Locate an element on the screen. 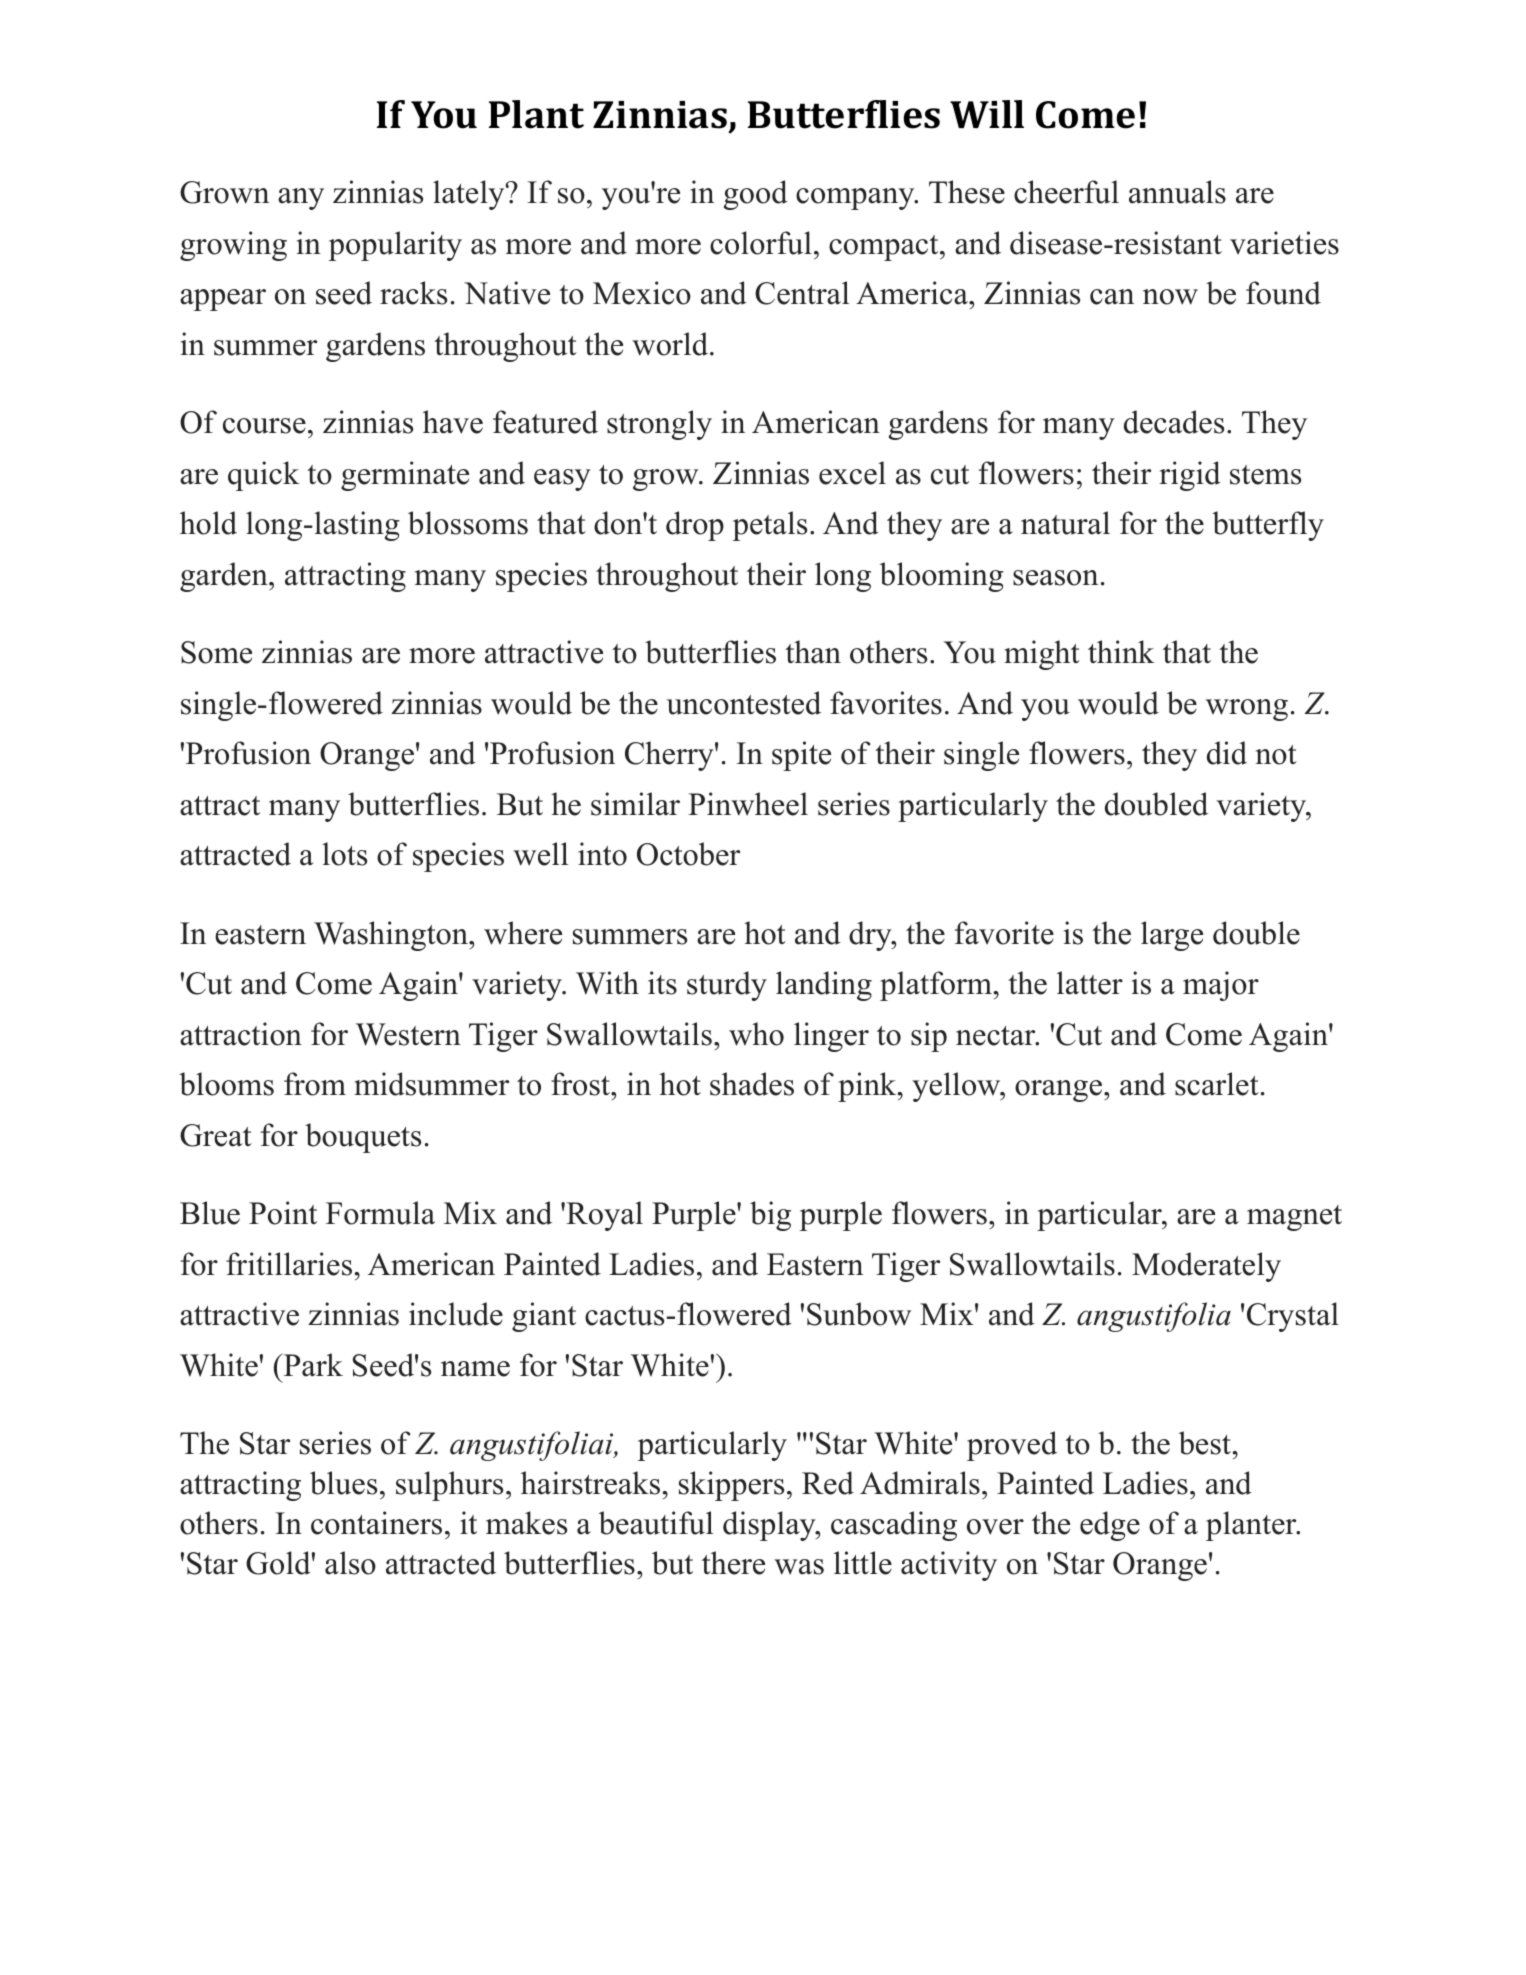 This screenshot has width=1526, height=1975. shades is located at coordinates (752, 1084).
